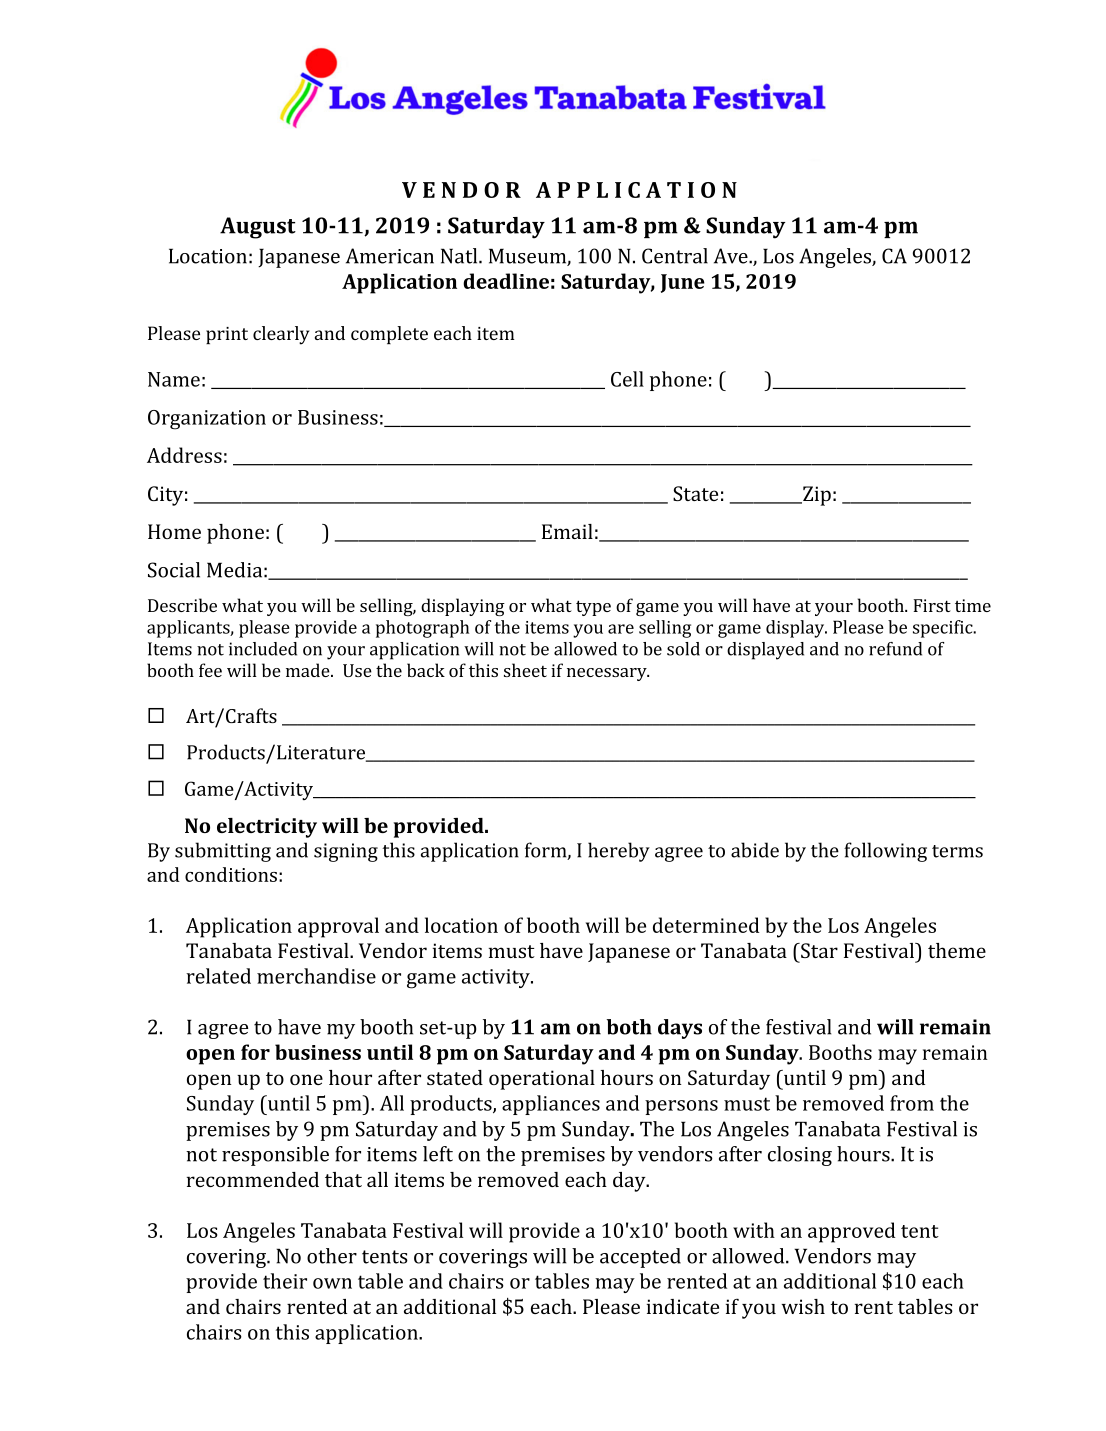 This page has width=1106, height=1431. I want to click on August, so click(258, 228).
